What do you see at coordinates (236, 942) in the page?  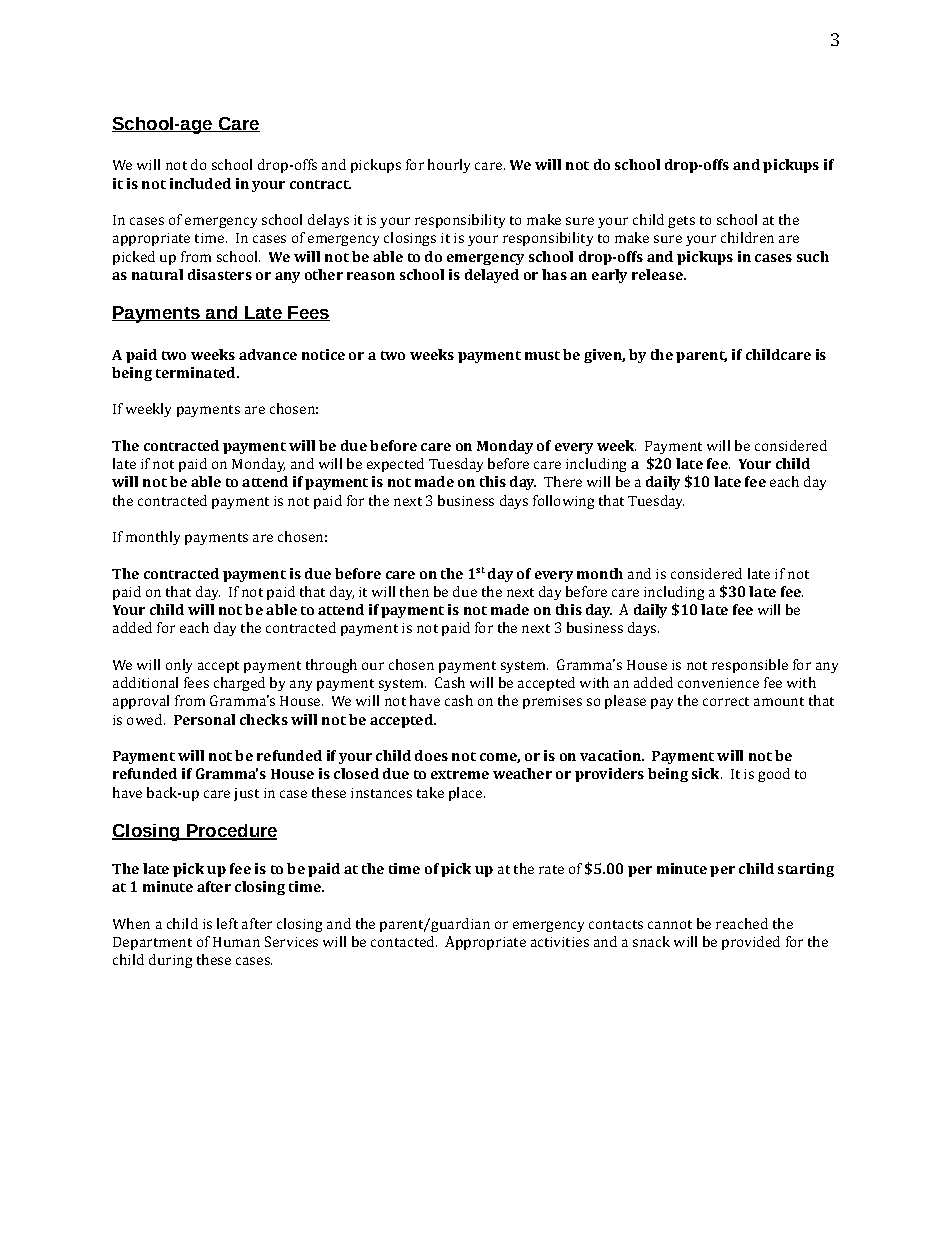 I see `Human` at bounding box center [236, 942].
